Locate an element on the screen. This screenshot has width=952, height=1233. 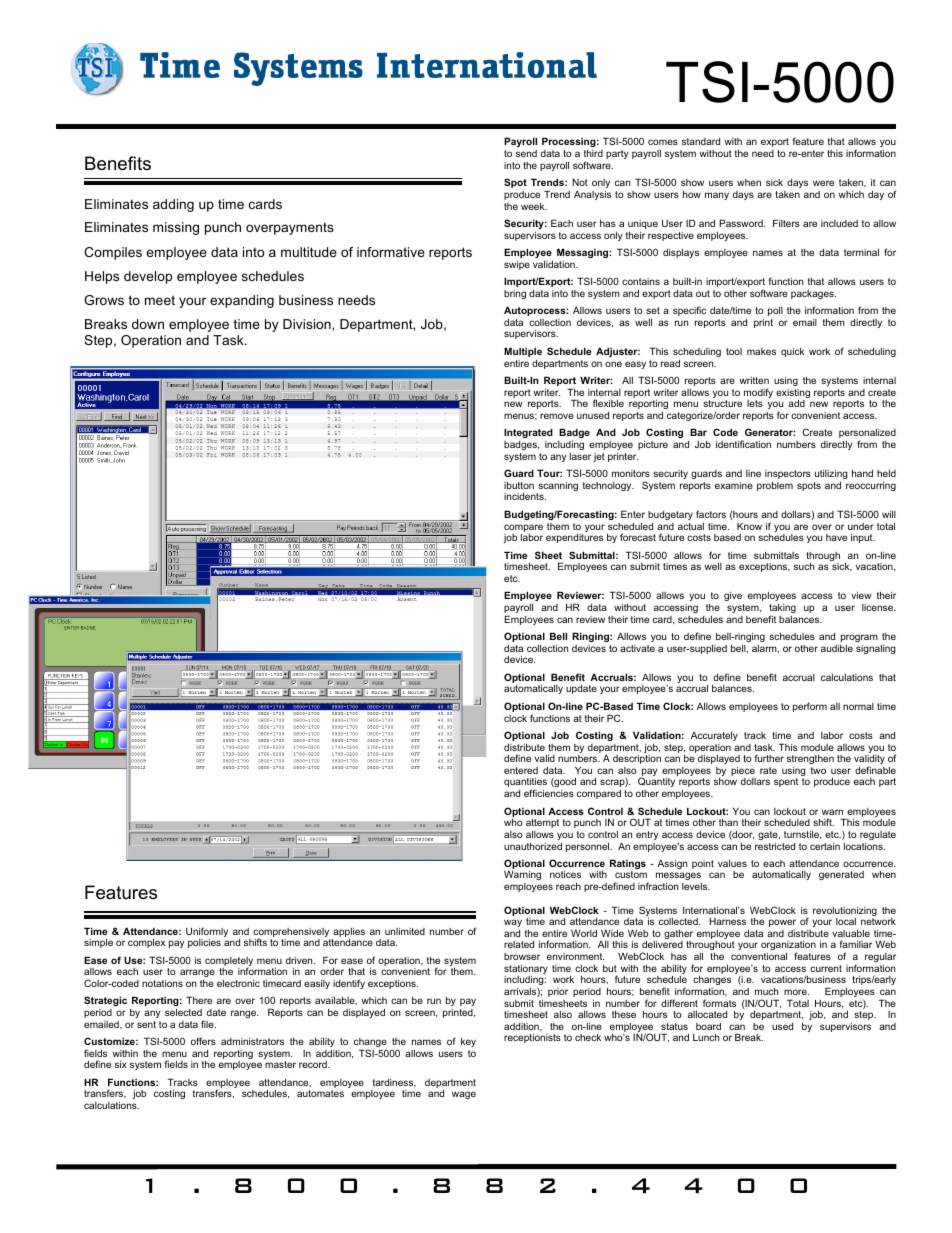
unauthorized is located at coordinates (533, 846).
